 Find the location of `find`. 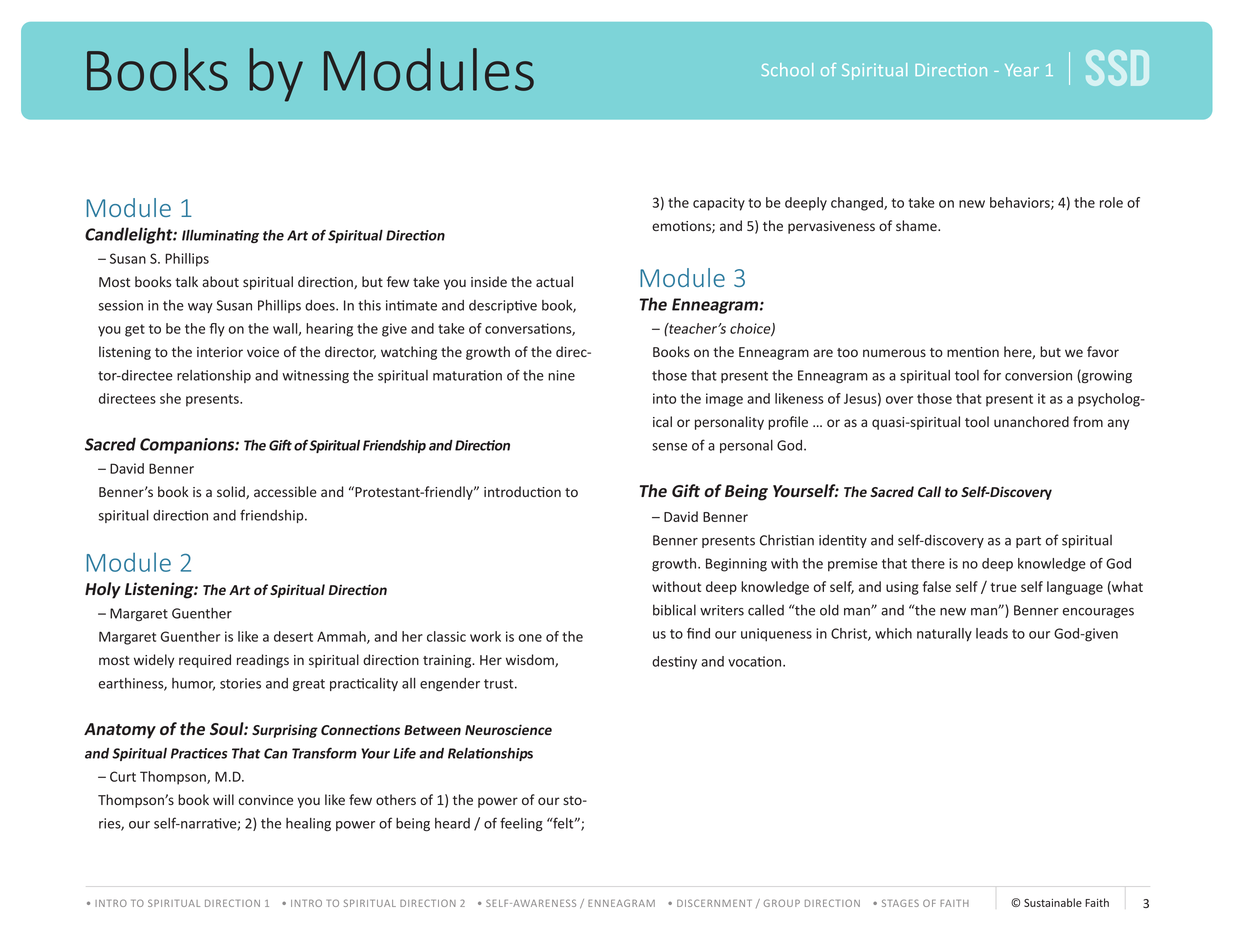

find is located at coordinates (698, 633).
